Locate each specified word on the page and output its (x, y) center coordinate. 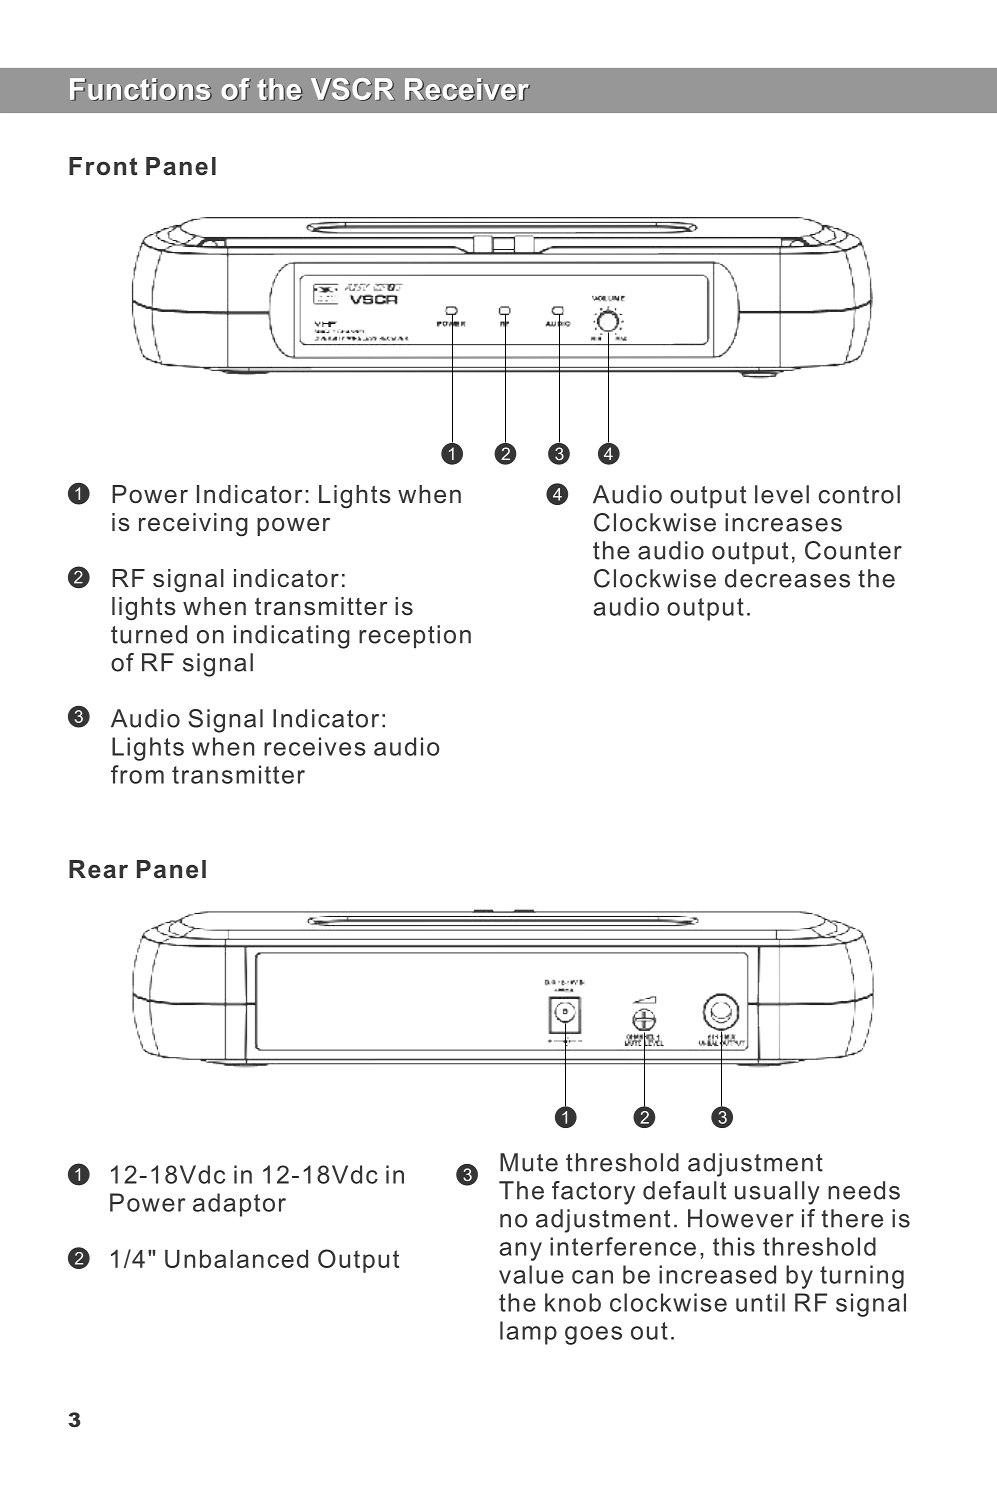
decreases (787, 578)
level (782, 494)
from (137, 774)
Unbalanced (236, 1259)
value (531, 1274)
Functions (141, 89)
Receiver (467, 89)
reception (415, 637)
